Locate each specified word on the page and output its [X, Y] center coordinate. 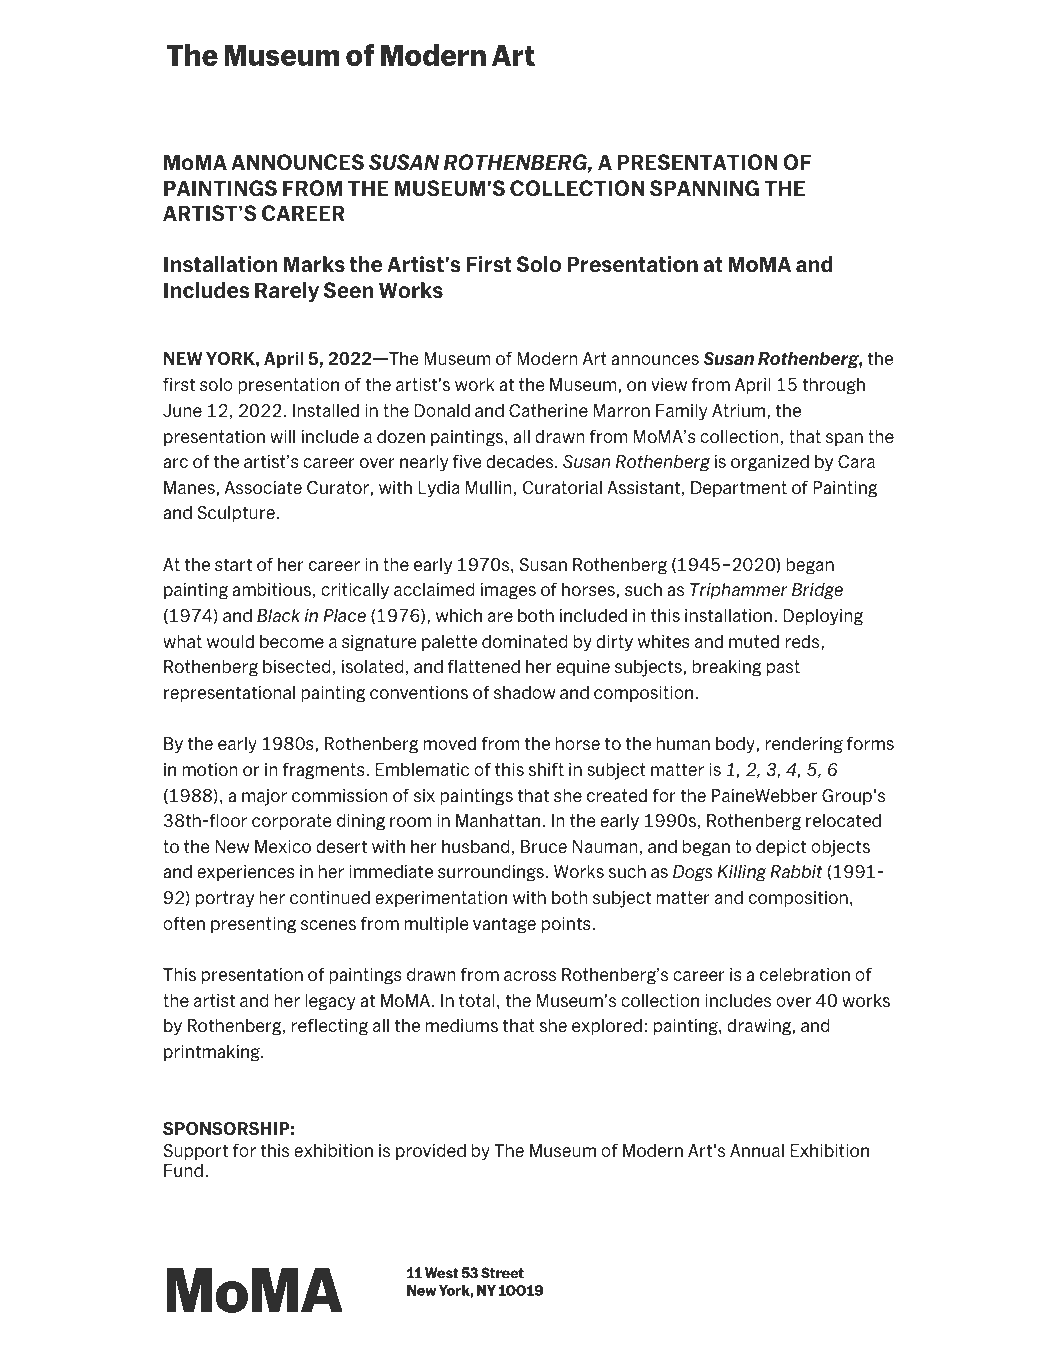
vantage [504, 925]
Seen [349, 290]
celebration [805, 974]
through [833, 386]
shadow [524, 692]
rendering [804, 745]
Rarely [287, 292]
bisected [297, 666]
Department [739, 489]
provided [431, 1152]
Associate [263, 487]
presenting [253, 925]
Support [195, 1152]
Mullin [489, 487]
